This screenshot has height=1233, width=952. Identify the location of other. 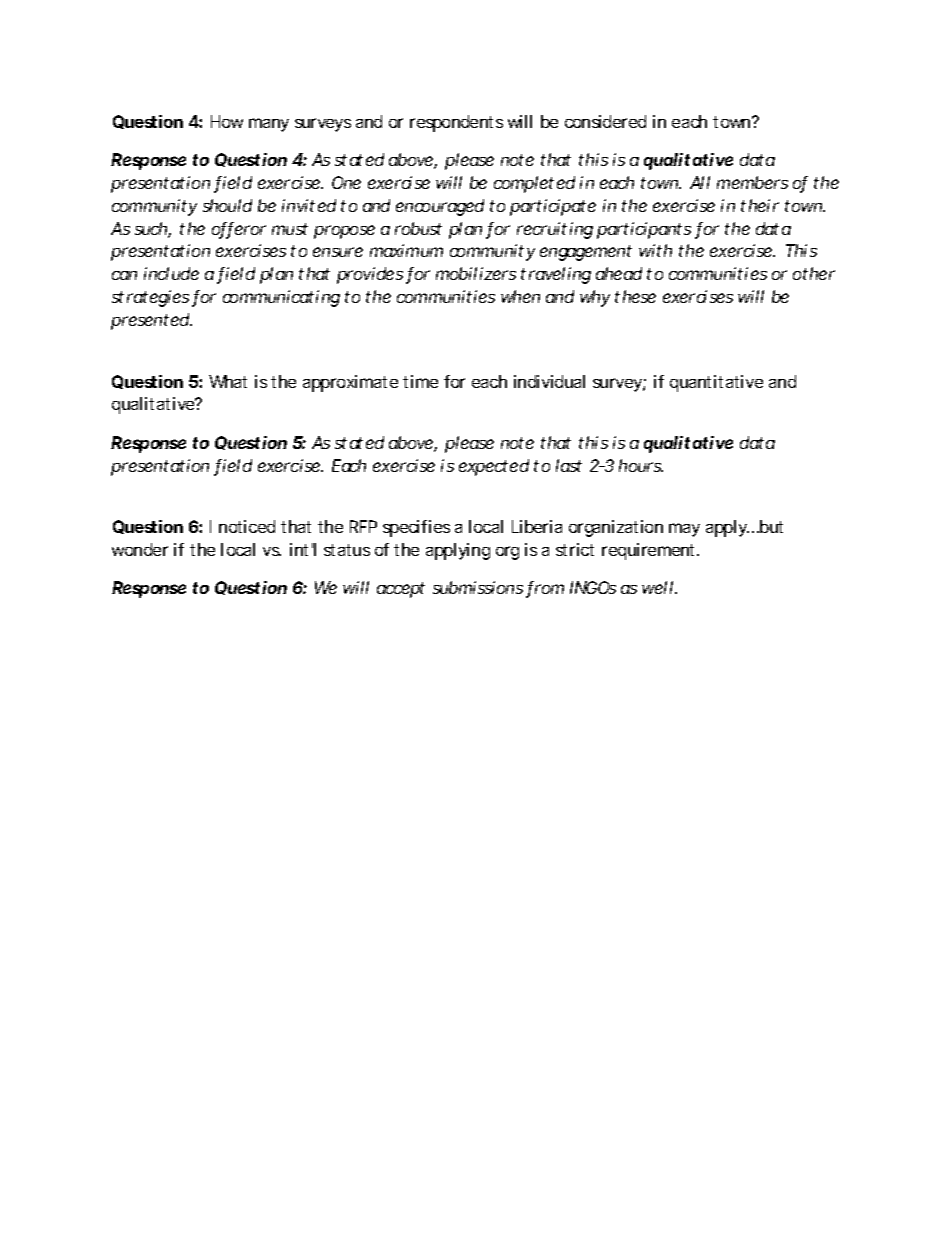
(814, 273).
